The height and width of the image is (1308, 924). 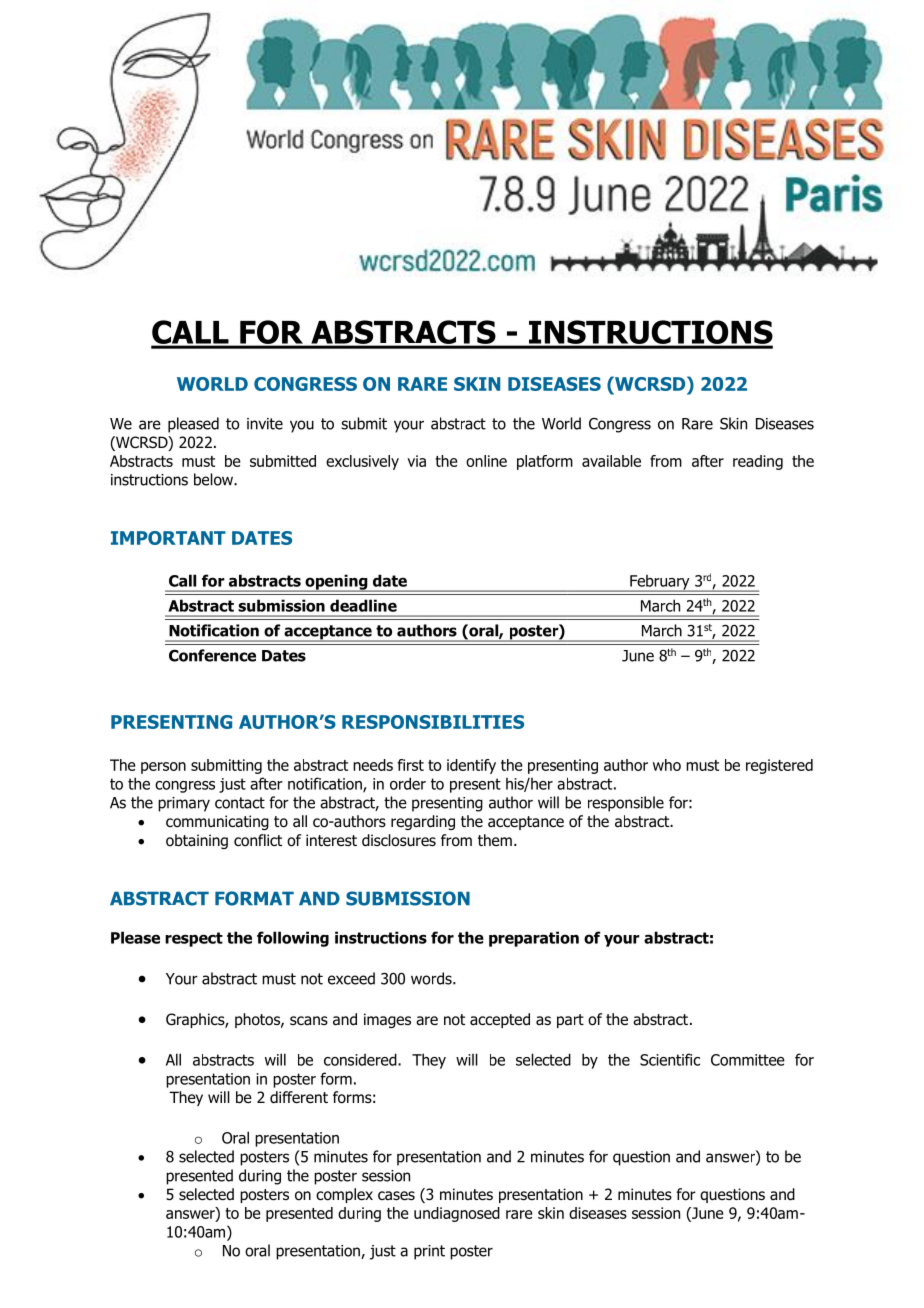 What do you see at coordinates (309, 1021) in the image?
I see `scans` at bounding box center [309, 1021].
